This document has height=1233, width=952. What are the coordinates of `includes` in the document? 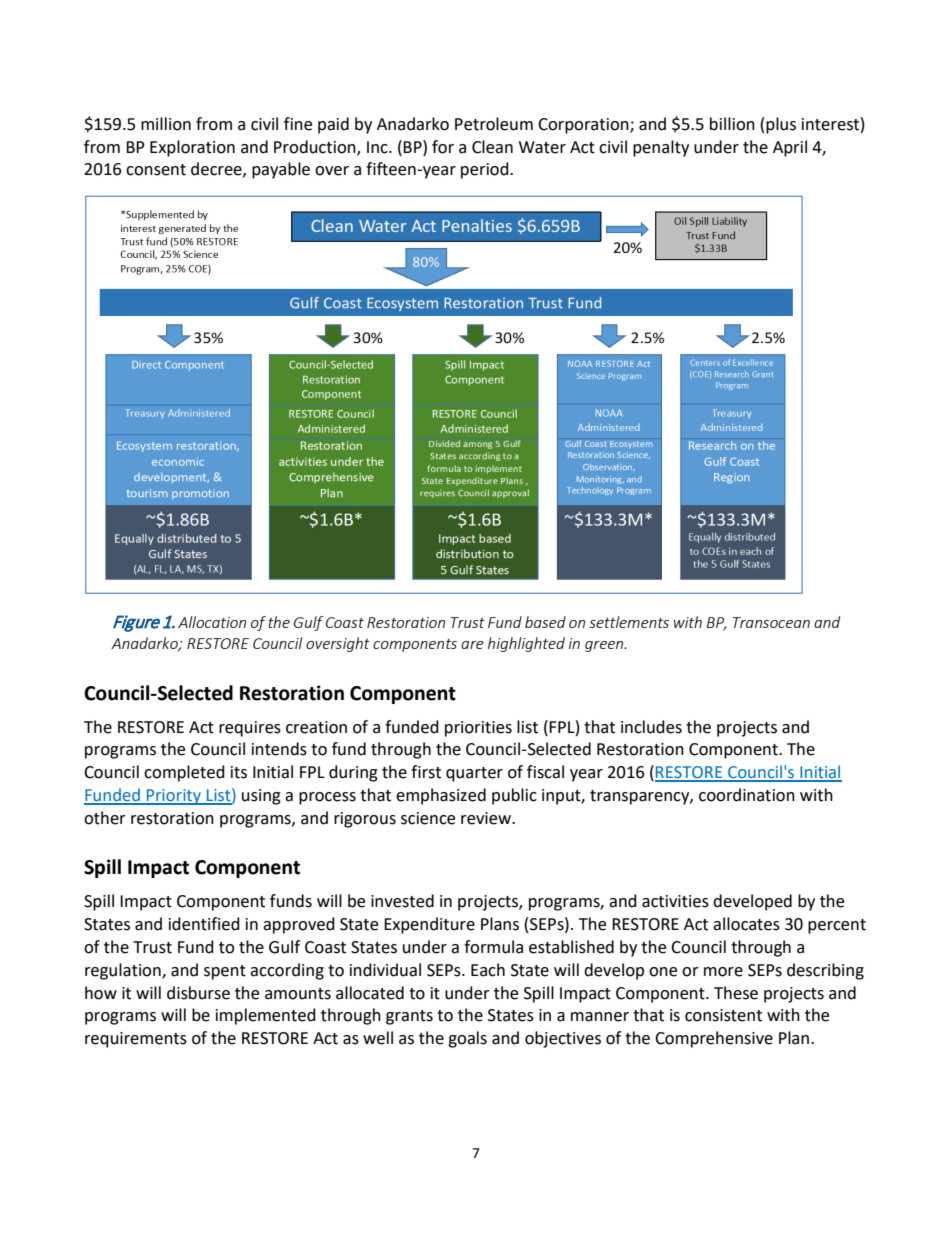 It's located at (651, 727).
